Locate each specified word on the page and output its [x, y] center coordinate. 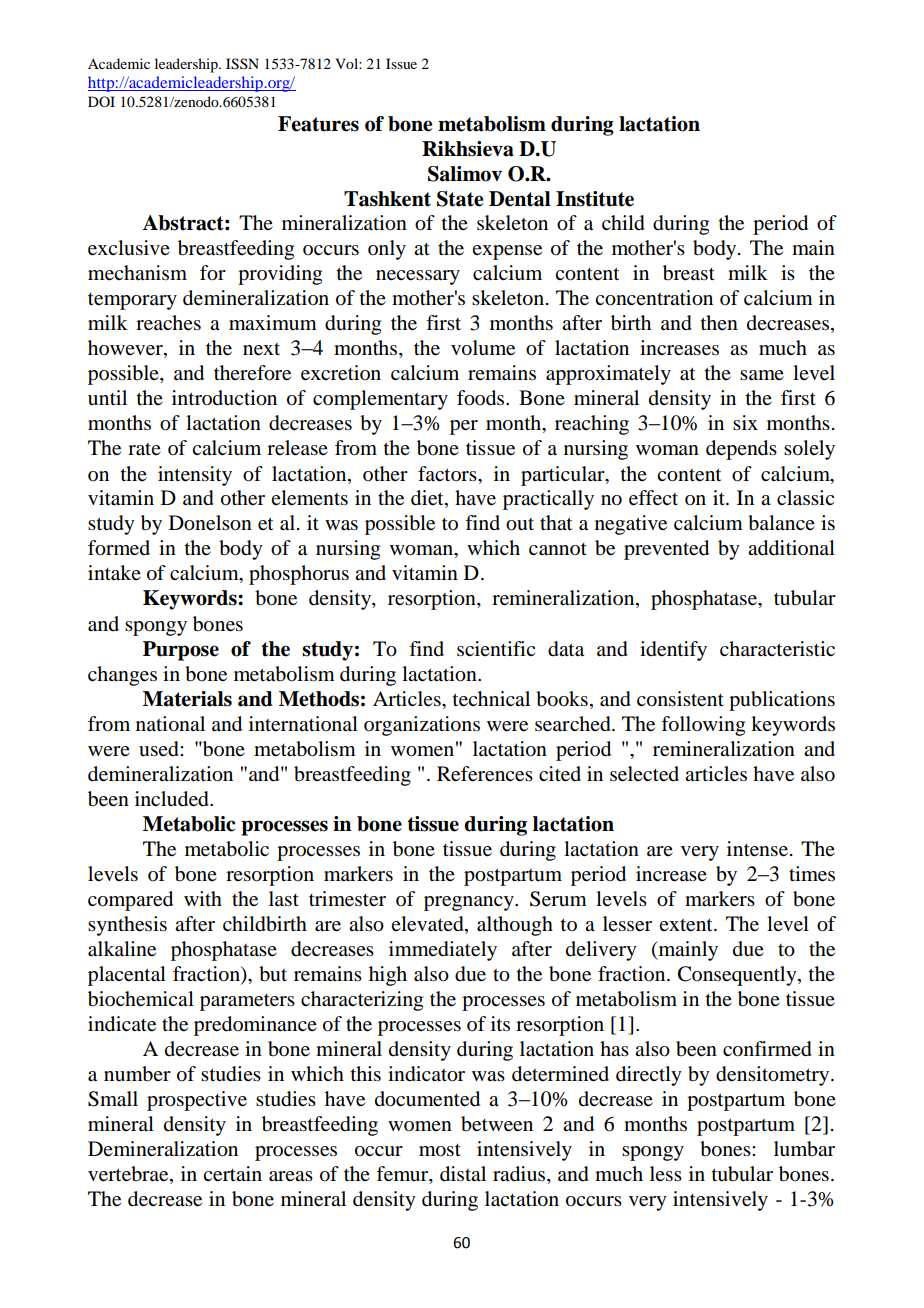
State [460, 199]
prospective [197, 1101]
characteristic [777, 649]
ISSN [242, 64]
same [762, 375]
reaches [168, 323]
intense [759, 849]
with [203, 898]
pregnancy [470, 903]
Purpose [181, 651]
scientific [496, 648]
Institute [595, 199]
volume [483, 348]
